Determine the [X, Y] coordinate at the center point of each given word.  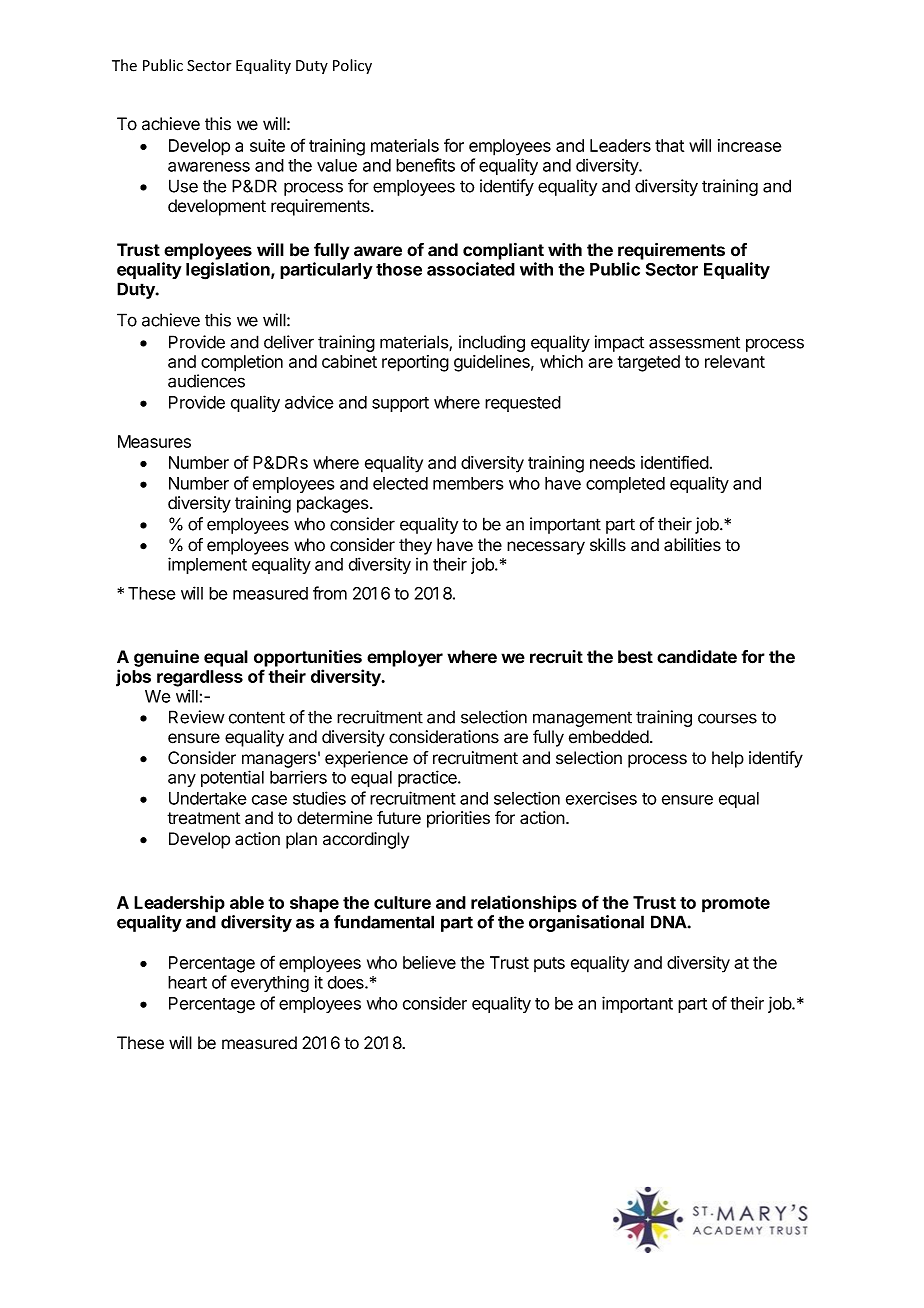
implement [207, 565]
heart [187, 982]
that [669, 145]
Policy [352, 66]
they [415, 546]
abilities [692, 545]
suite [267, 145]
